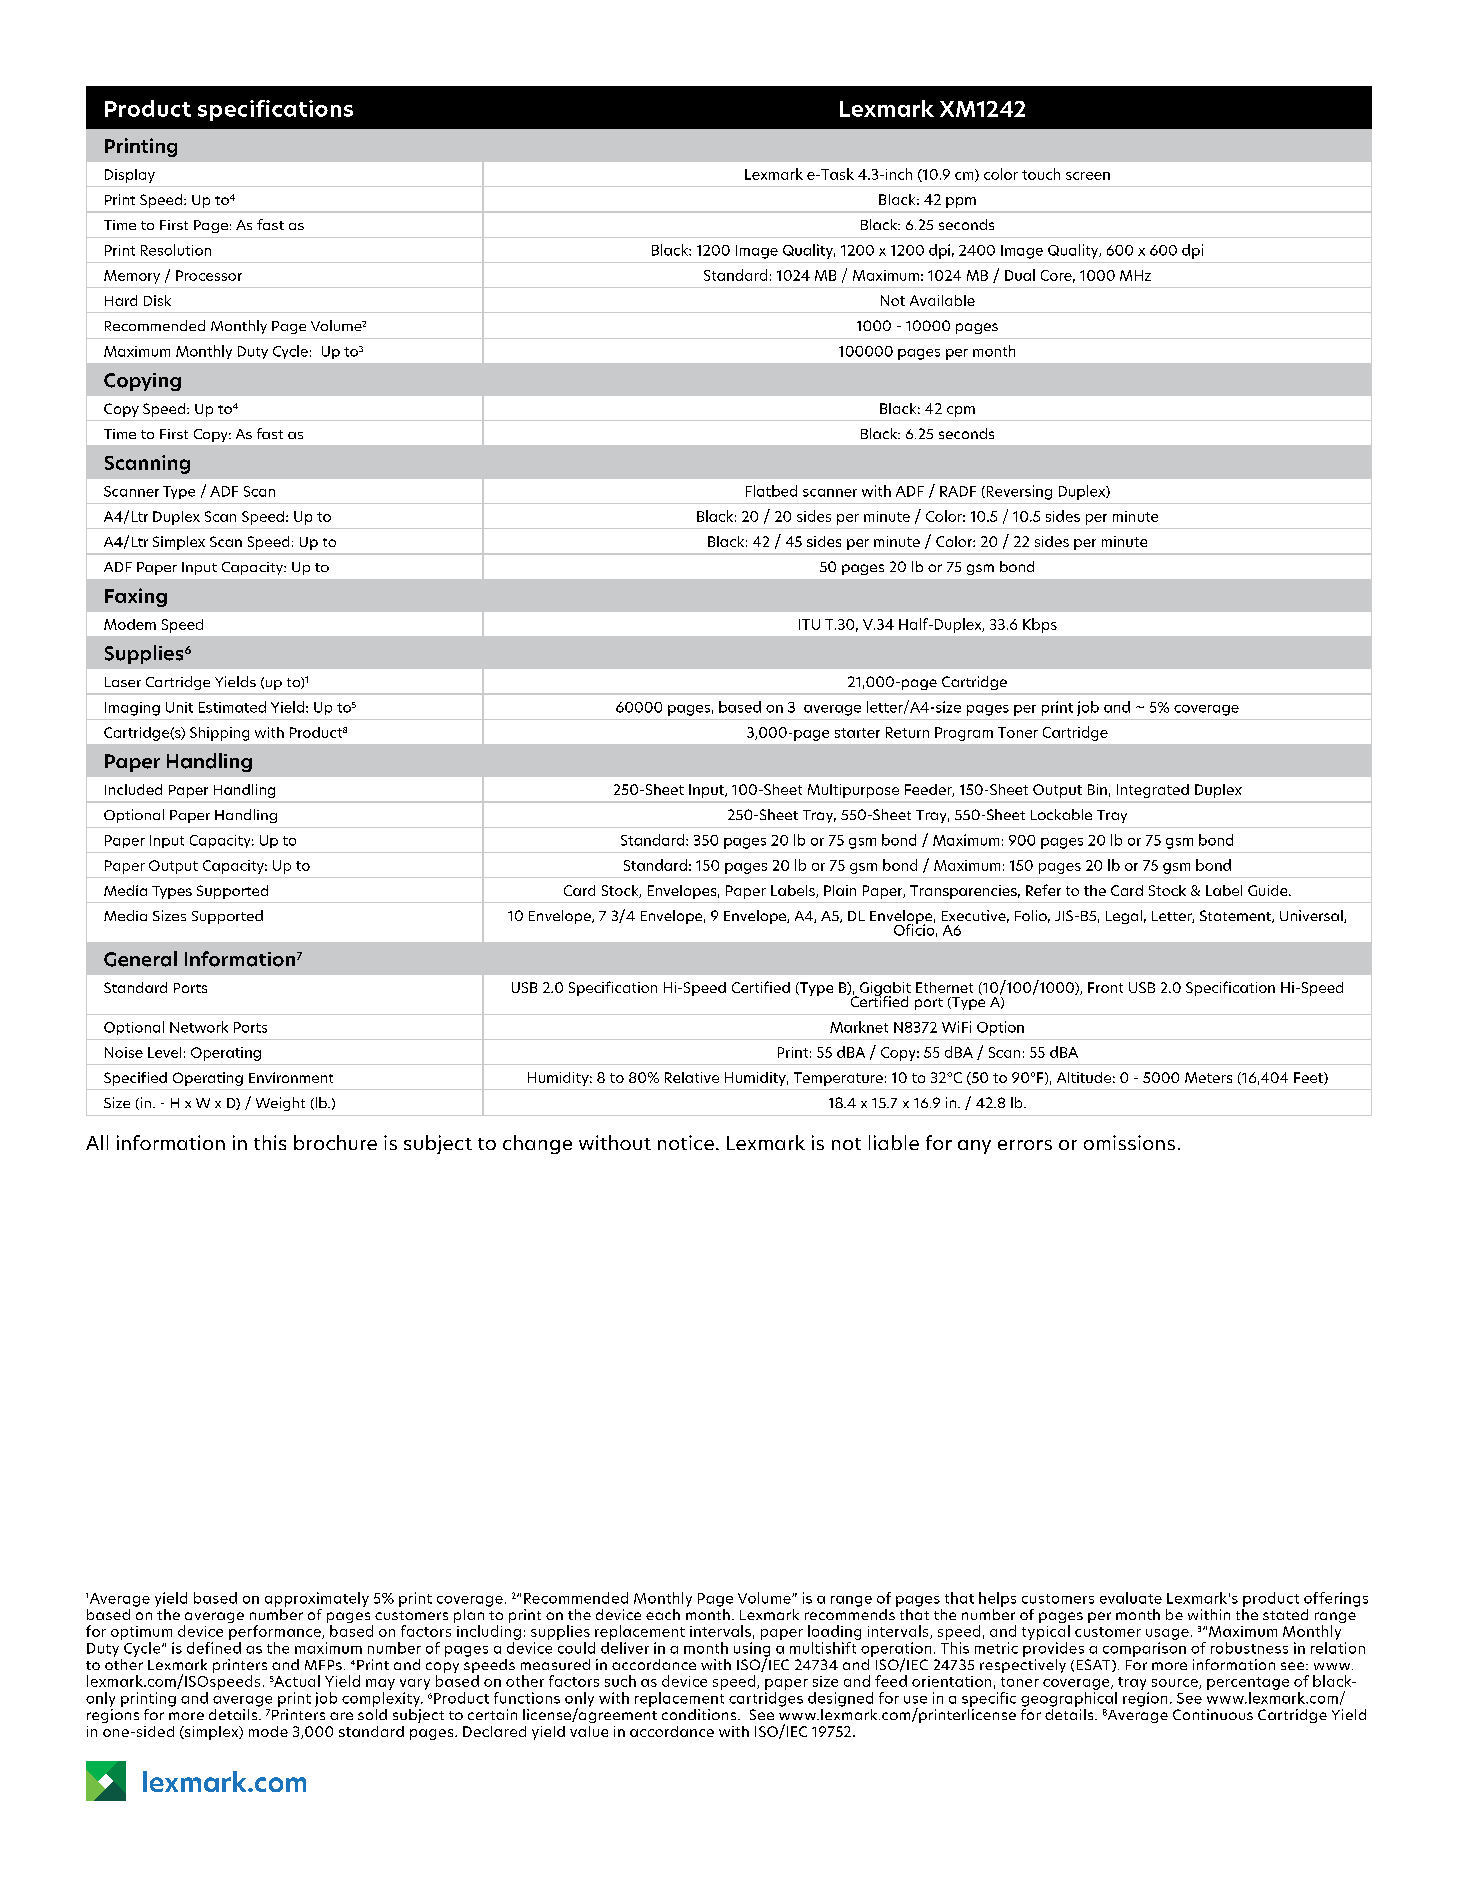 The width and height of the page is (1458, 1887). I want to click on Integrated, so click(1153, 791).
